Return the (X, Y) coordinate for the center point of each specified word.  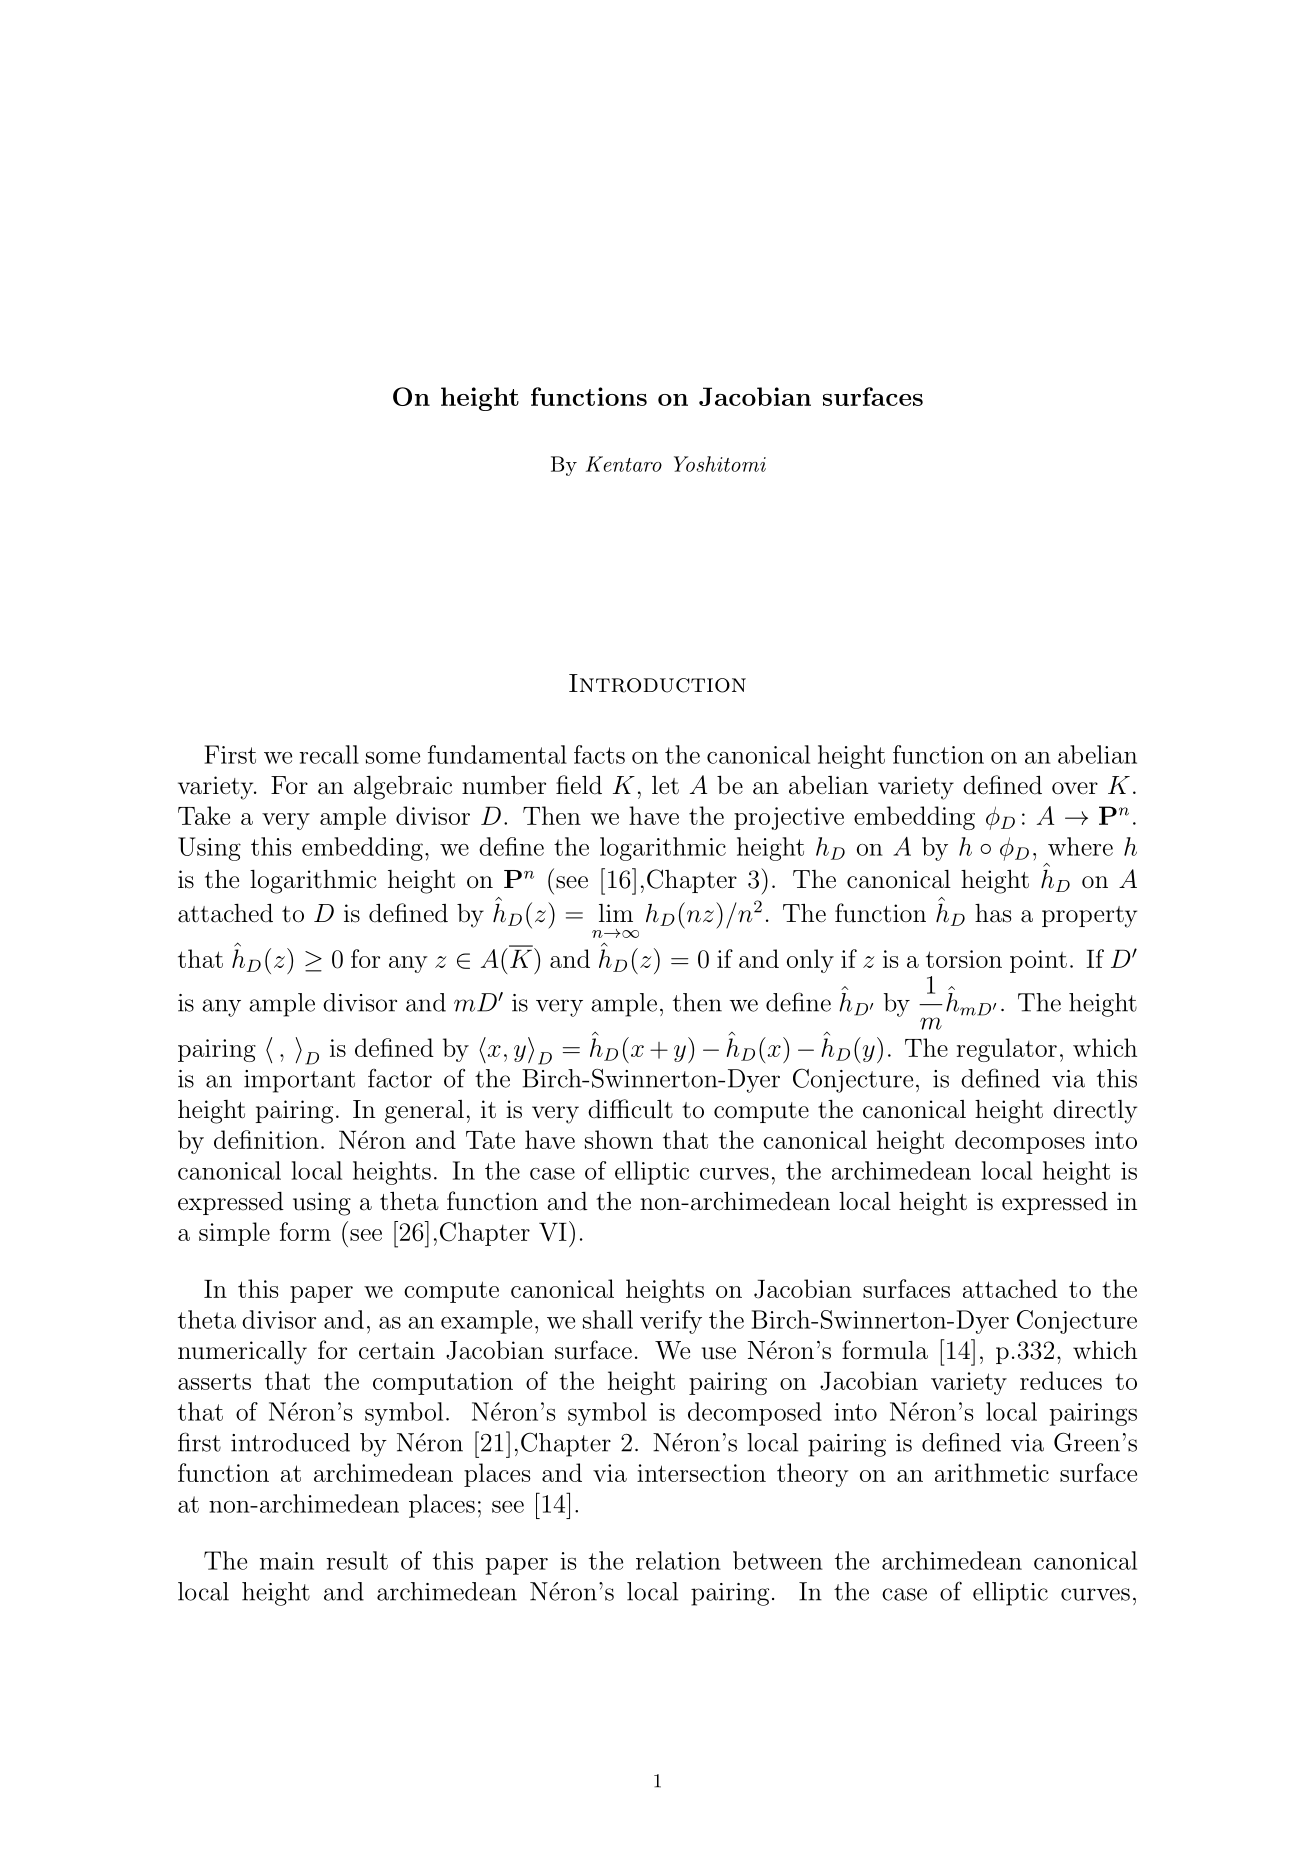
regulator (1006, 1050)
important (299, 1081)
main (287, 1561)
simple (234, 1234)
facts (599, 754)
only (810, 961)
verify (671, 1322)
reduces (1061, 1380)
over (1075, 788)
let (665, 785)
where (1080, 846)
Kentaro (624, 464)
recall (329, 754)
